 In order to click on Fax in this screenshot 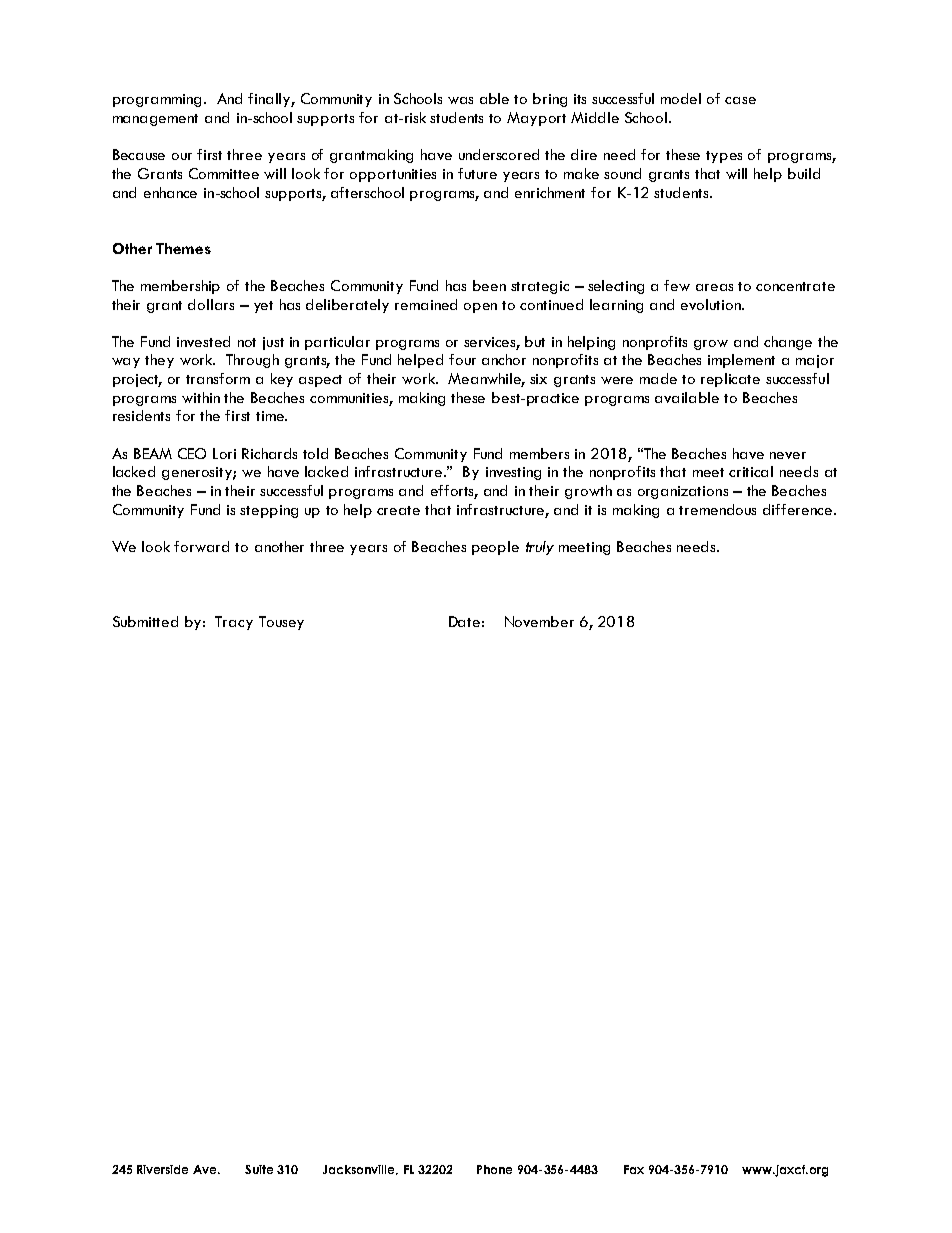, I will do `click(634, 1169)`.
